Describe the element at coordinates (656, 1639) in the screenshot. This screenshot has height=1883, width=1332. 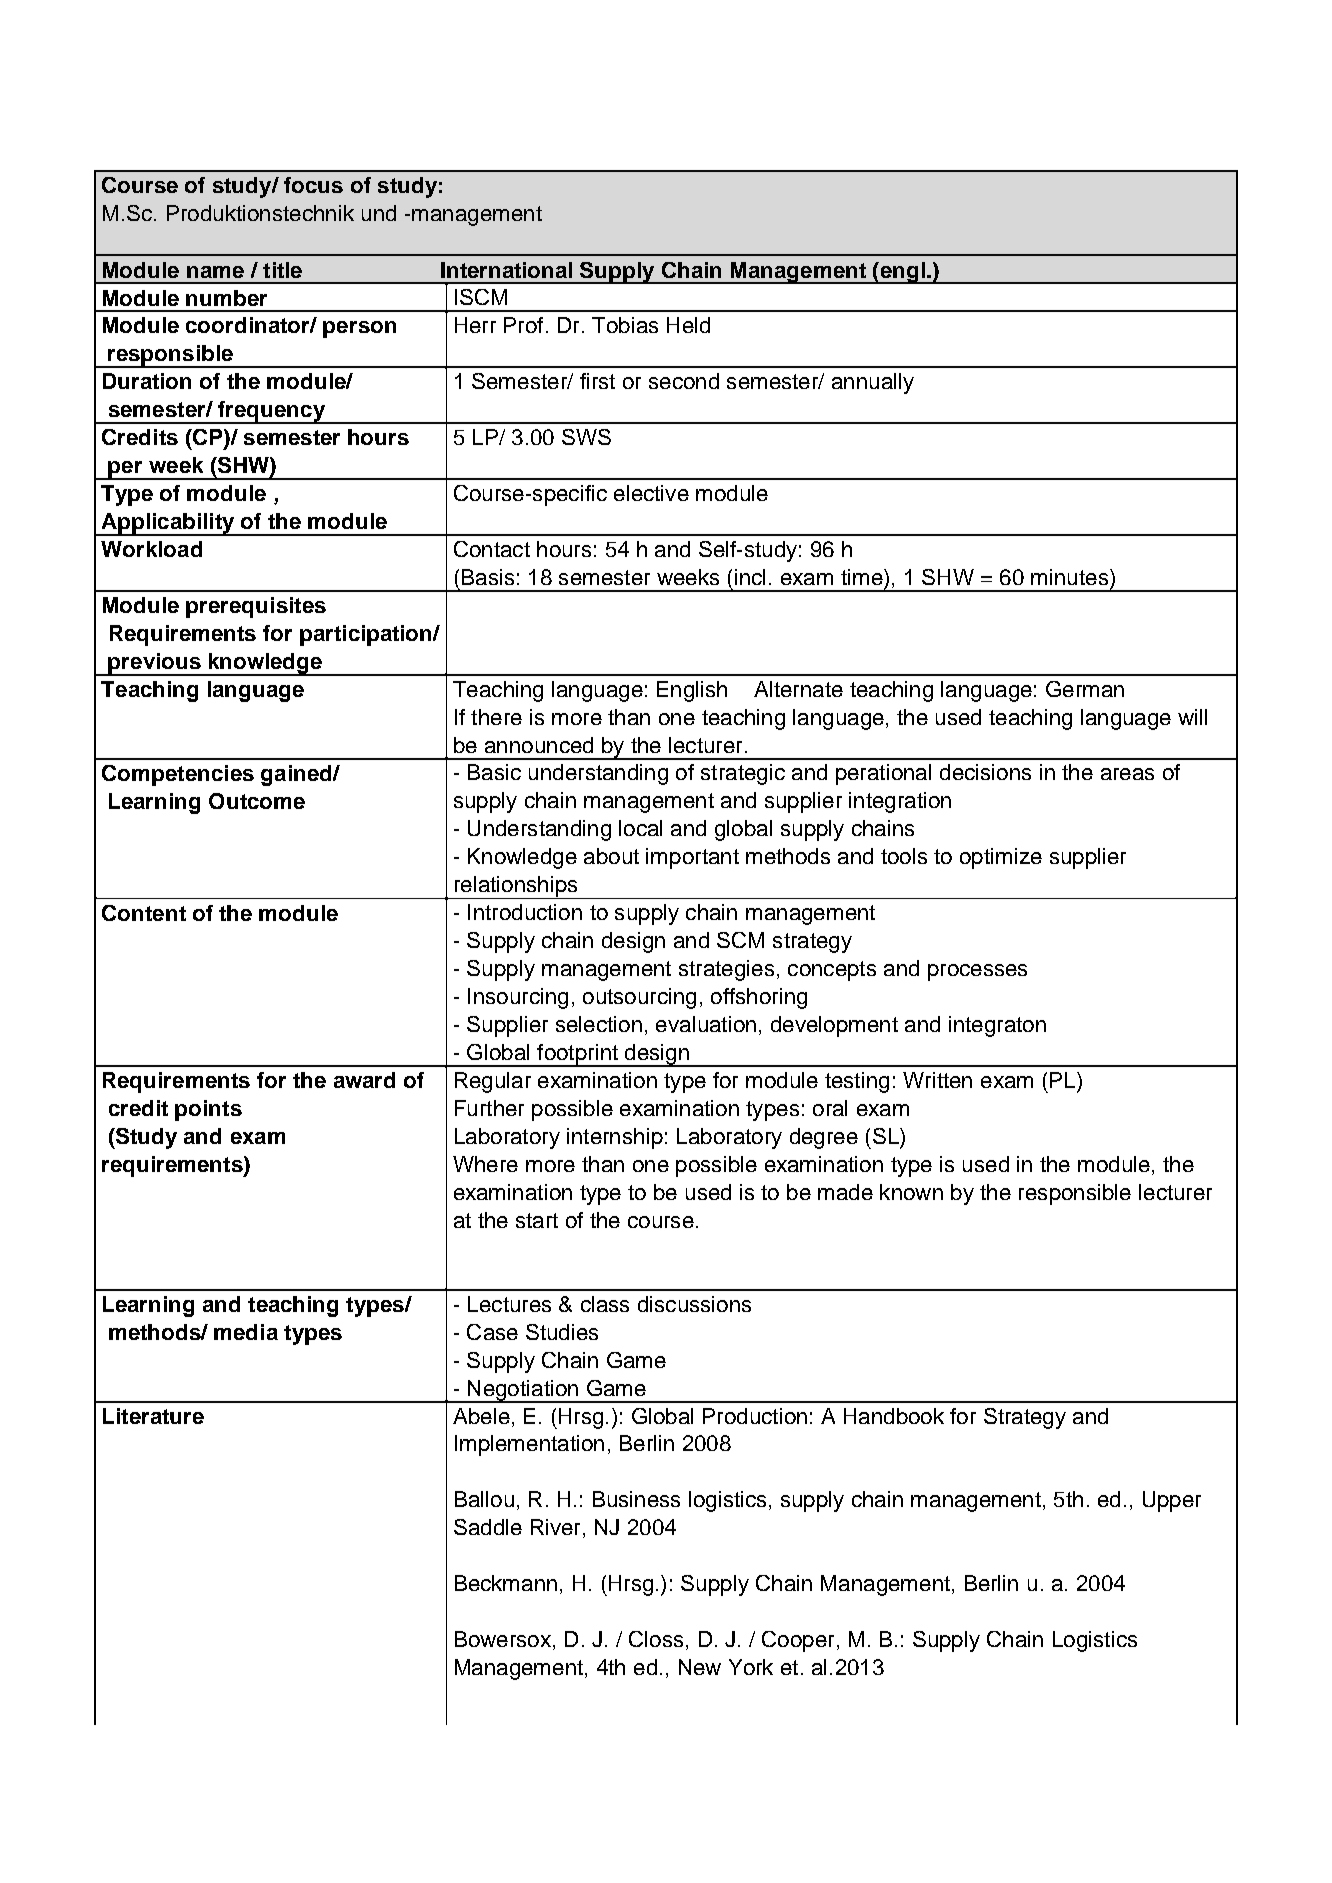
I see `Closs` at that location.
